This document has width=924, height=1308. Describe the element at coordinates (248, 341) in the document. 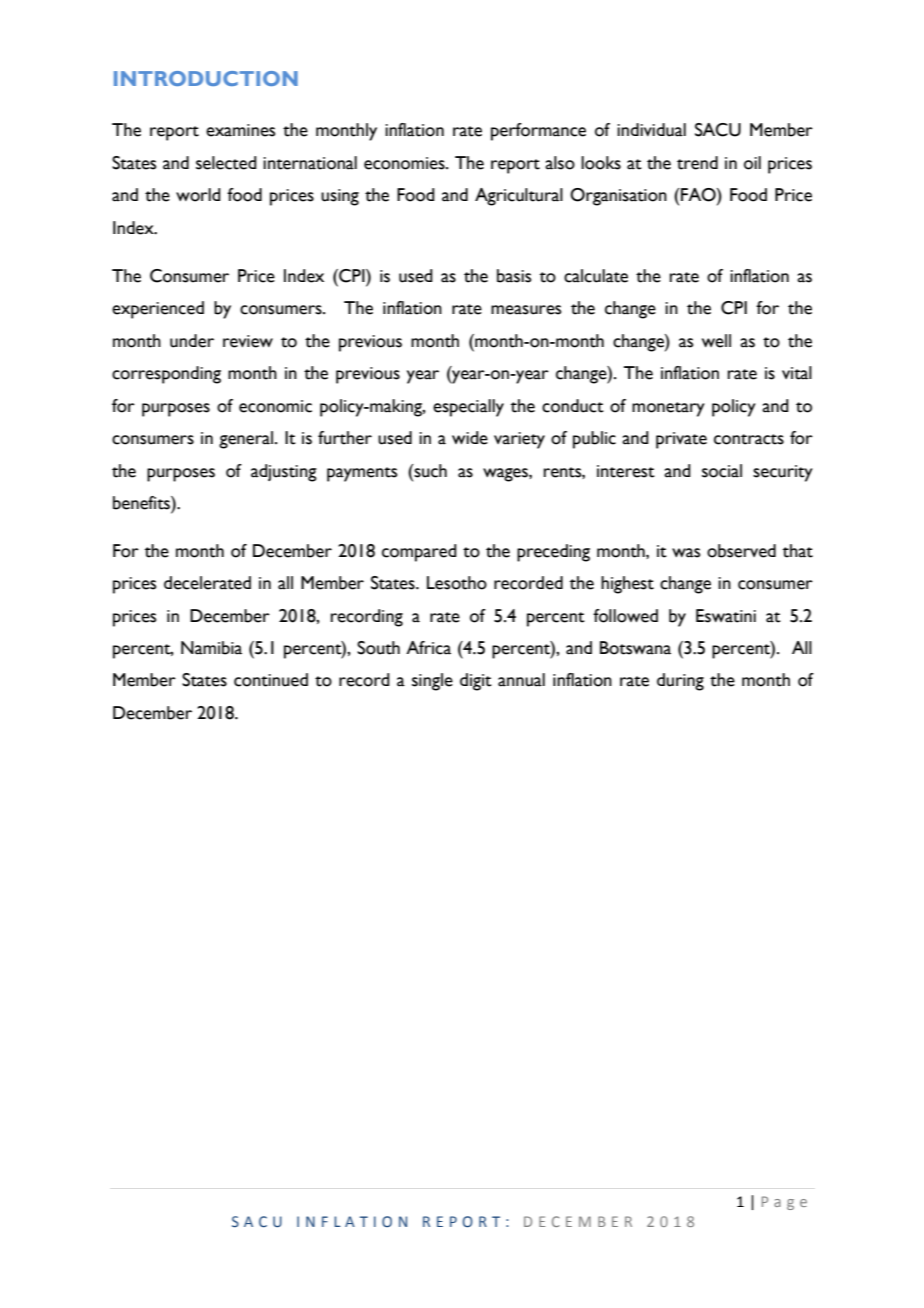

I see `review` at that location.
